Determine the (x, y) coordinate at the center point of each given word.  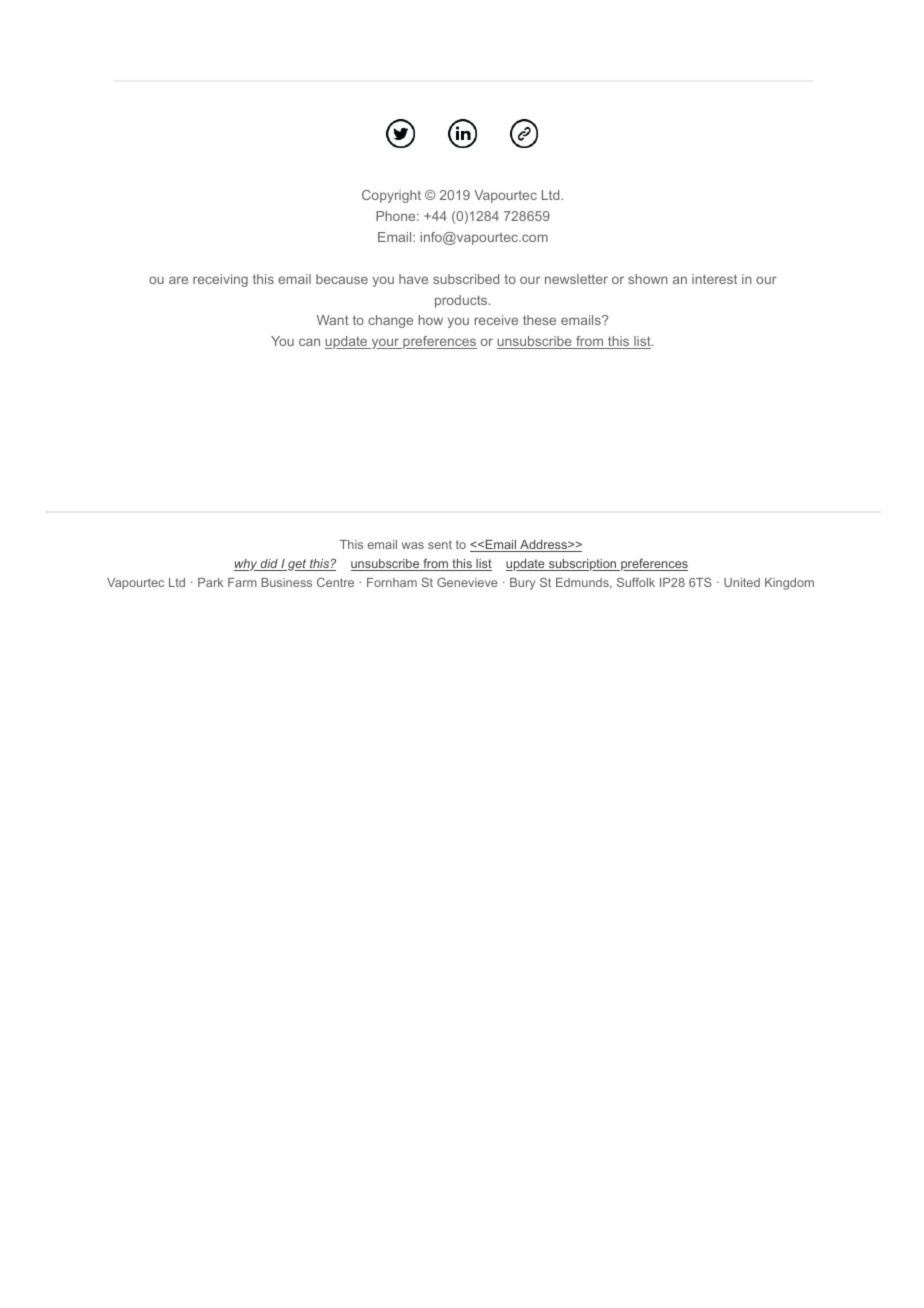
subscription (583, 565)
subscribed (466, 279)
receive (496, 320)
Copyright (391, 196)
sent (440, 544)
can (309, 342)
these (539, 320)
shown (648, 279)
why (247, 565)
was (413, 545)
